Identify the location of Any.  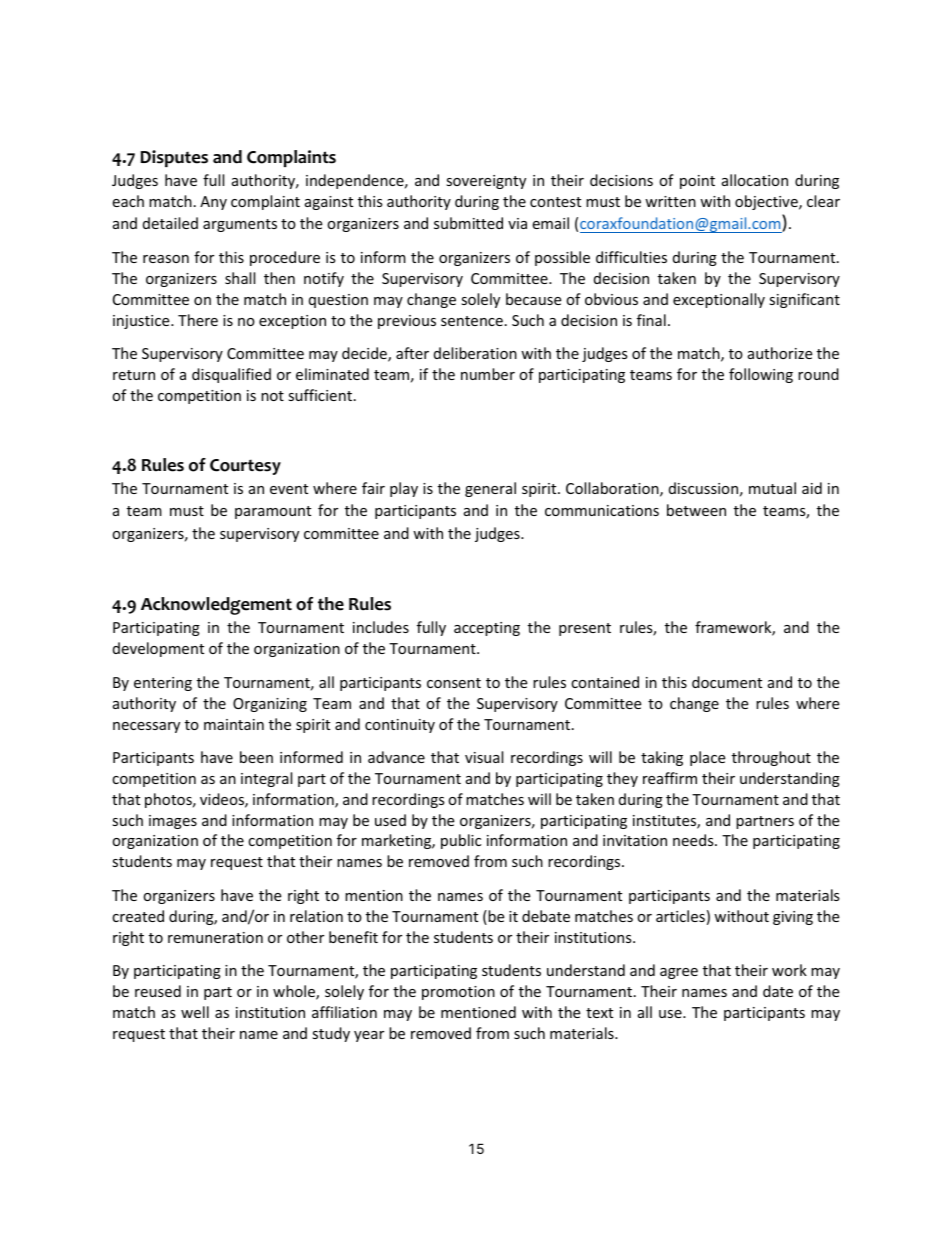
(213, 203).
